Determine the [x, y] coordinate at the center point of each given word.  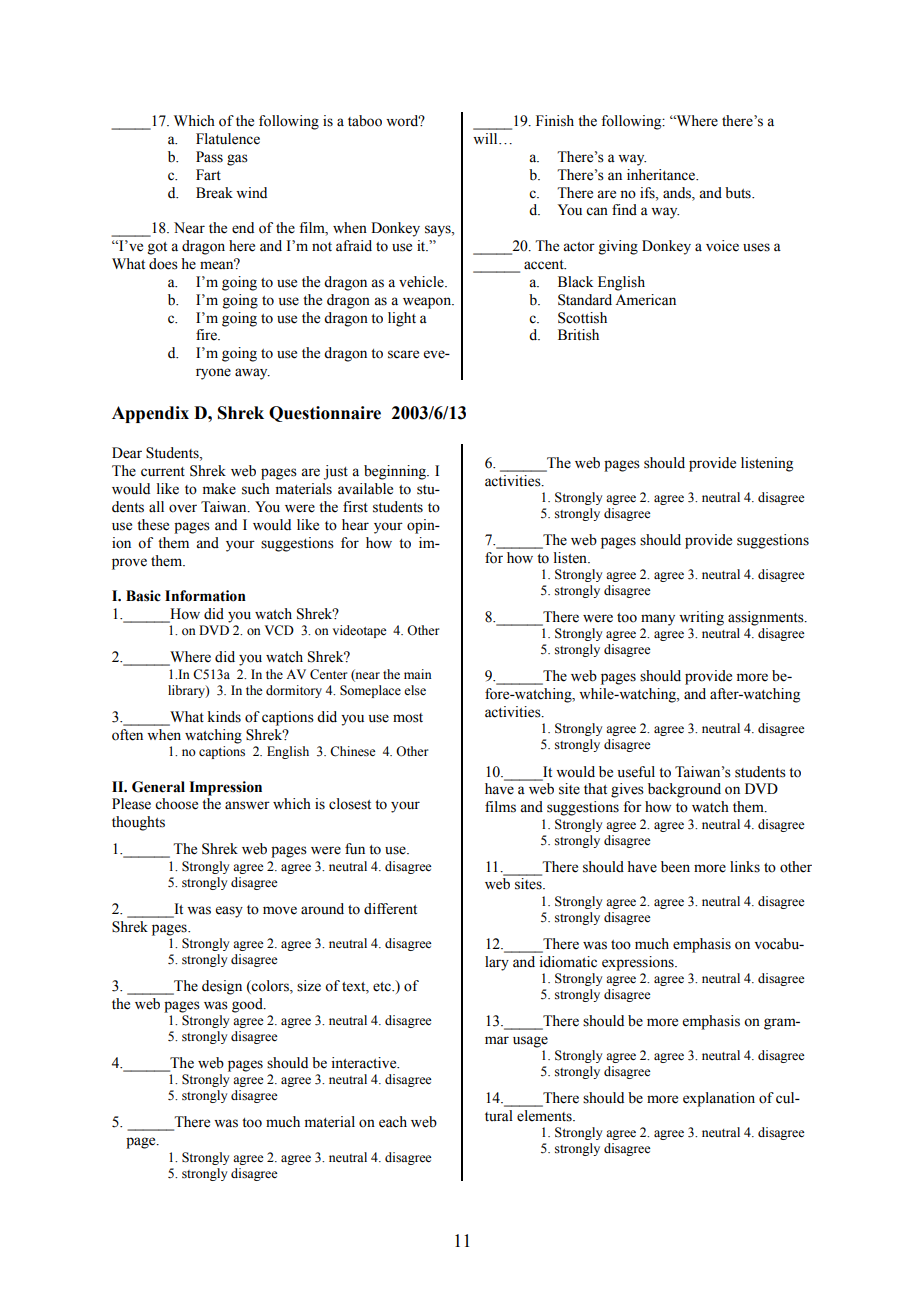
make [219, 489]
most [408, 718]
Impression [225, 788]
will [486, 138]
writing [701, 618]
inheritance [662, 175]
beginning [396, 472]
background [684, 790]
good [248, 1005]
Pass [209, 157]
